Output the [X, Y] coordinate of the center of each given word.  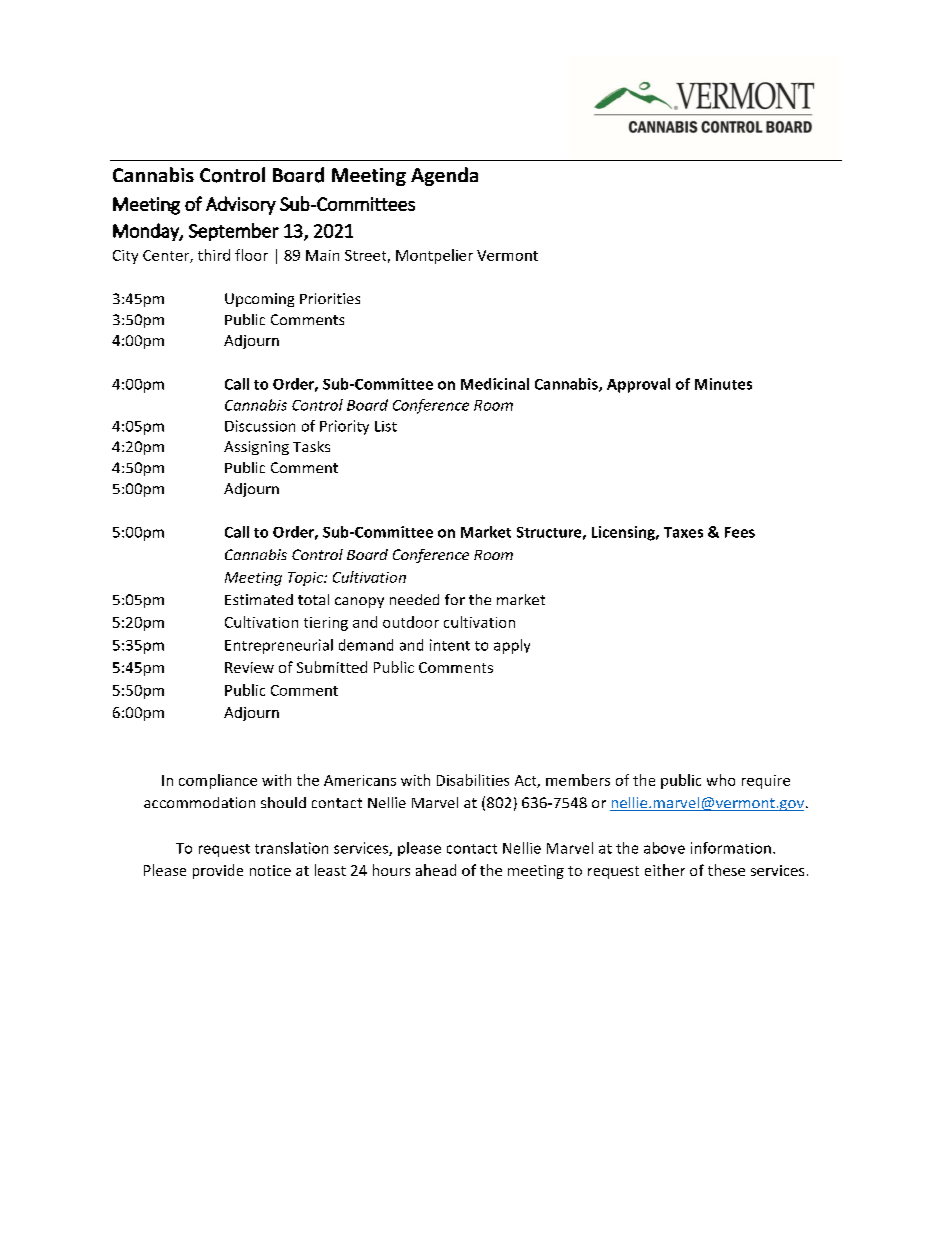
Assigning [256, 448]
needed [414, 599]
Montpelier [434, 256]
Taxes [683, 532]
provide [218, 871]
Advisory [241, 205]
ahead [436, 870]
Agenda [444, 176]
